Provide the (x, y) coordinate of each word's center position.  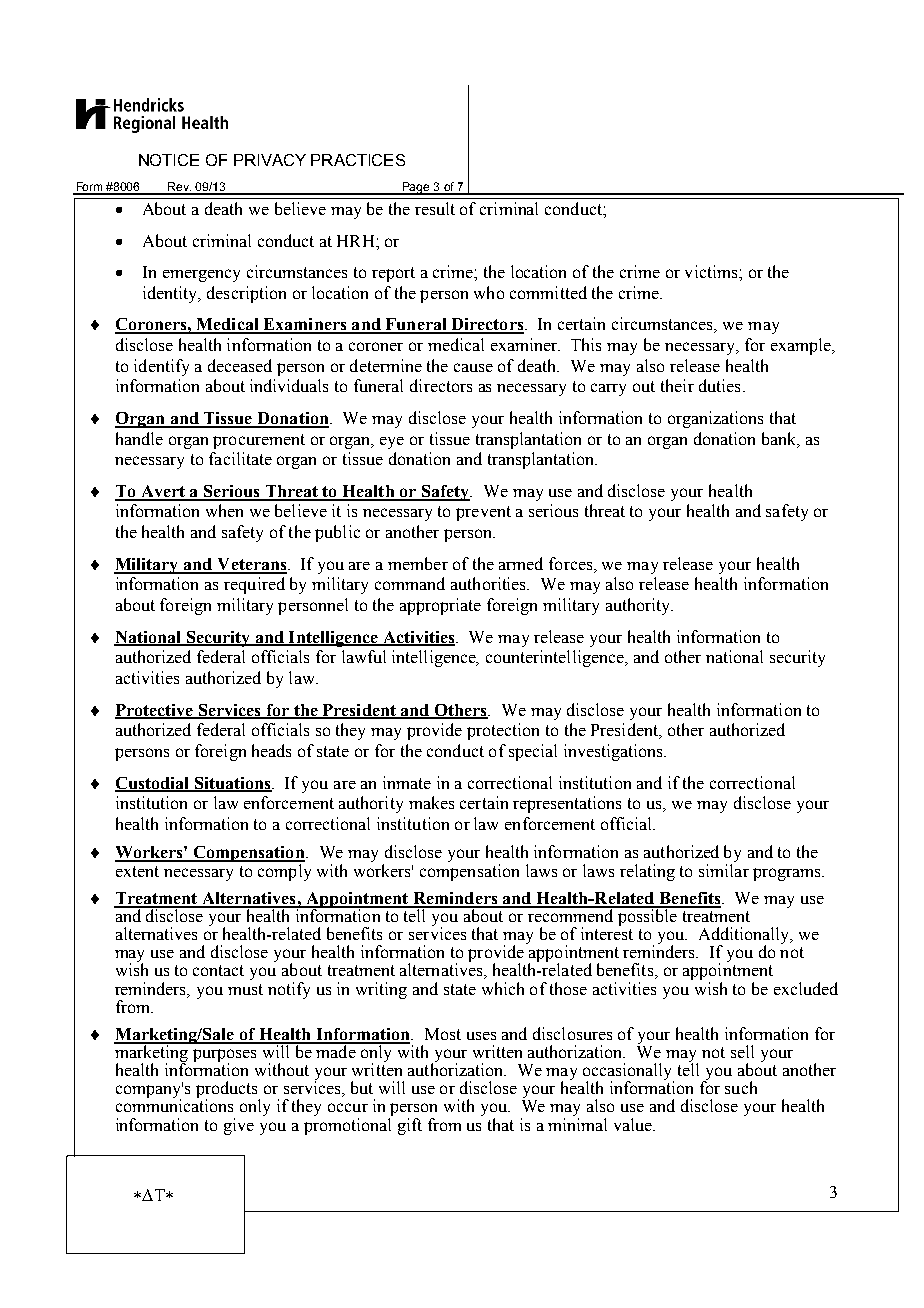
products (228, 1091)
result (435, 208)
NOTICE (169, 160)
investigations (614, 752)
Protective (155, 711)
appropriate (440, 606)
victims (712, 271)
